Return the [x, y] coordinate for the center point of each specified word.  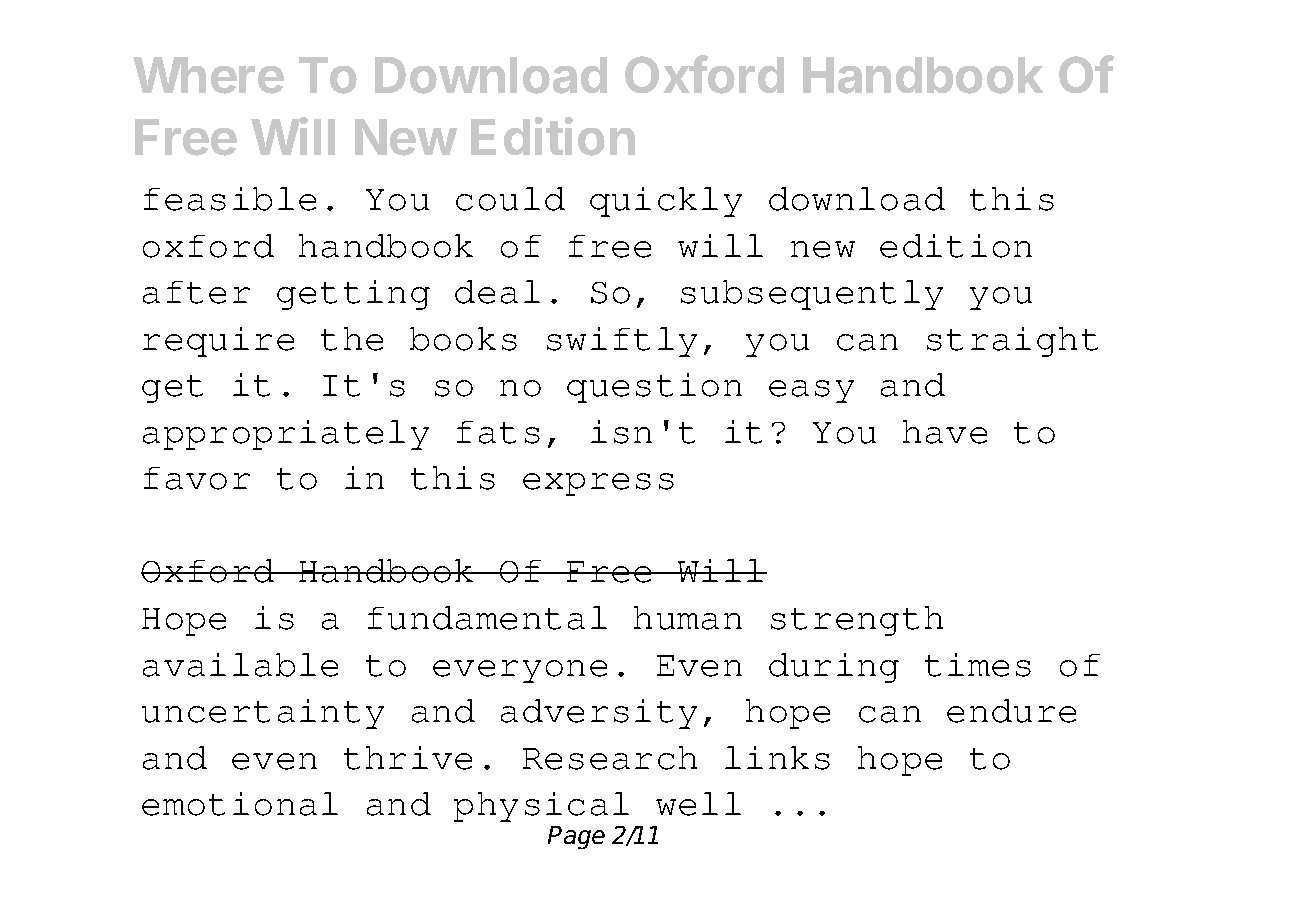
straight [1012, 342]
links [777, 758]
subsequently [812, 295]
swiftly [622, 342]
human [688, 618]
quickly [666, 202]
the [352, 339]
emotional [240, 804]
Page [576, 837]
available [240, 665]
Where [208, 75]
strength [857, 621]
